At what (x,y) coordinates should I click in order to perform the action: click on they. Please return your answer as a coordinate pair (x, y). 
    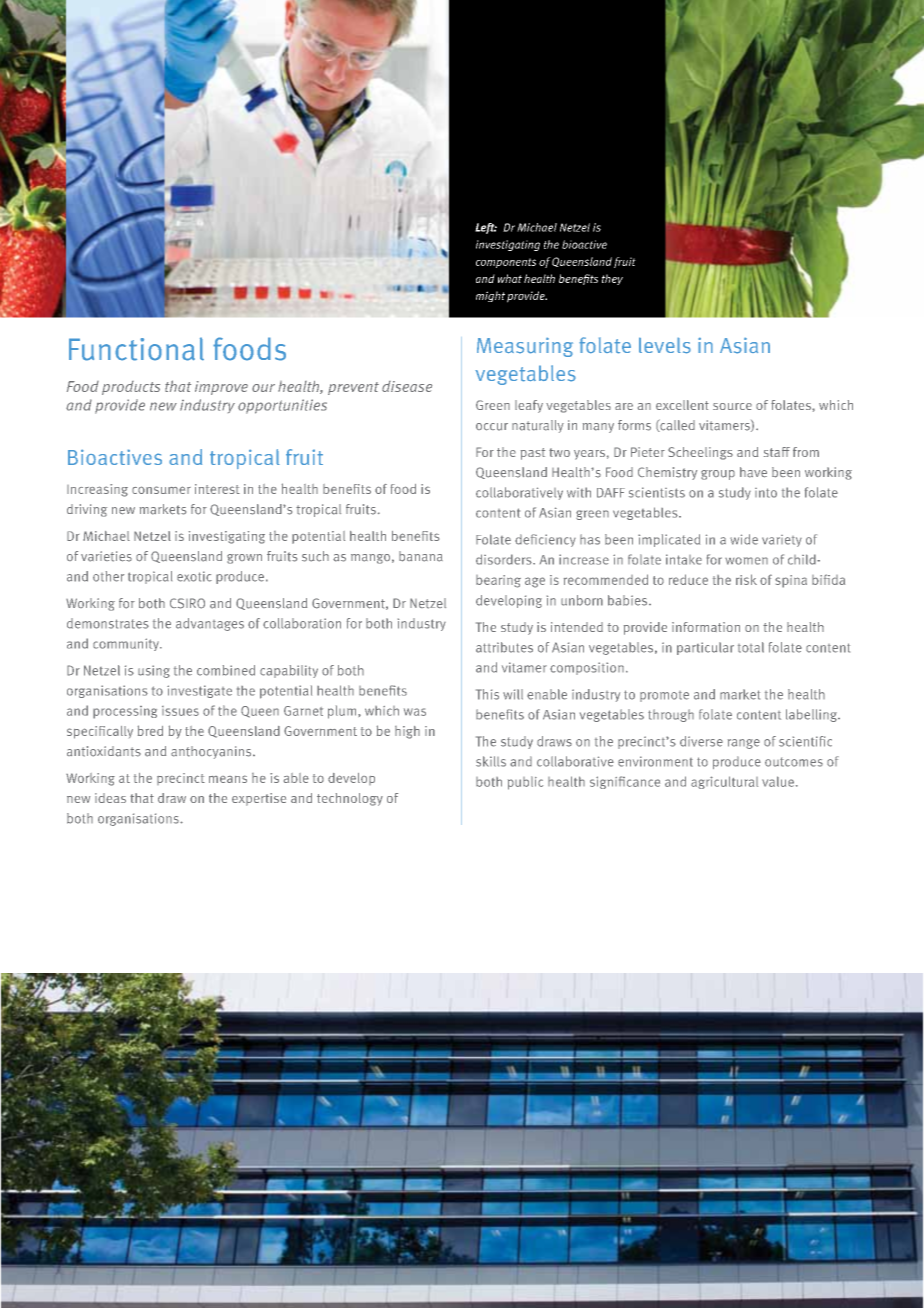
    Looking at the image, I should click on (612, 279).
